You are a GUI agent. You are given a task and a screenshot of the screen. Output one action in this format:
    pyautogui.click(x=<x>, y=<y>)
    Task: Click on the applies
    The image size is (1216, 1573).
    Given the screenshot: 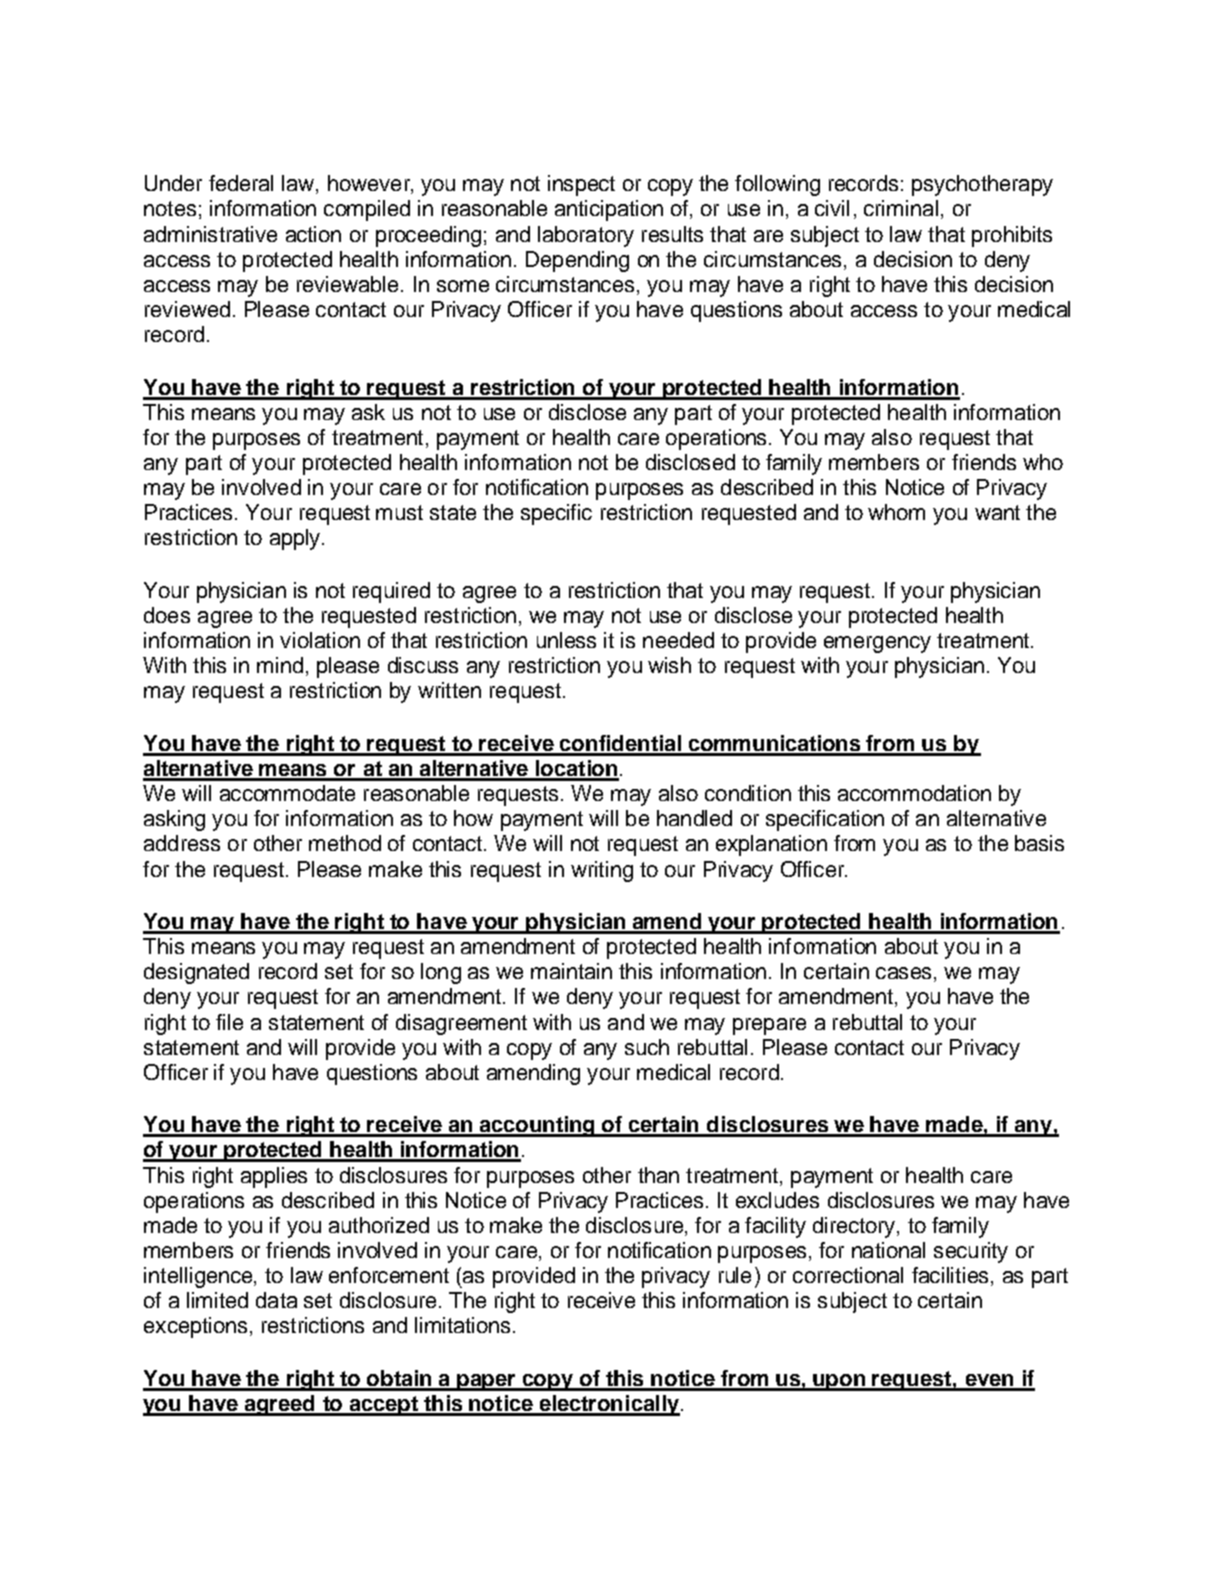 What is the action you would take?
    pyautogui.click(x=274, y=1177)
